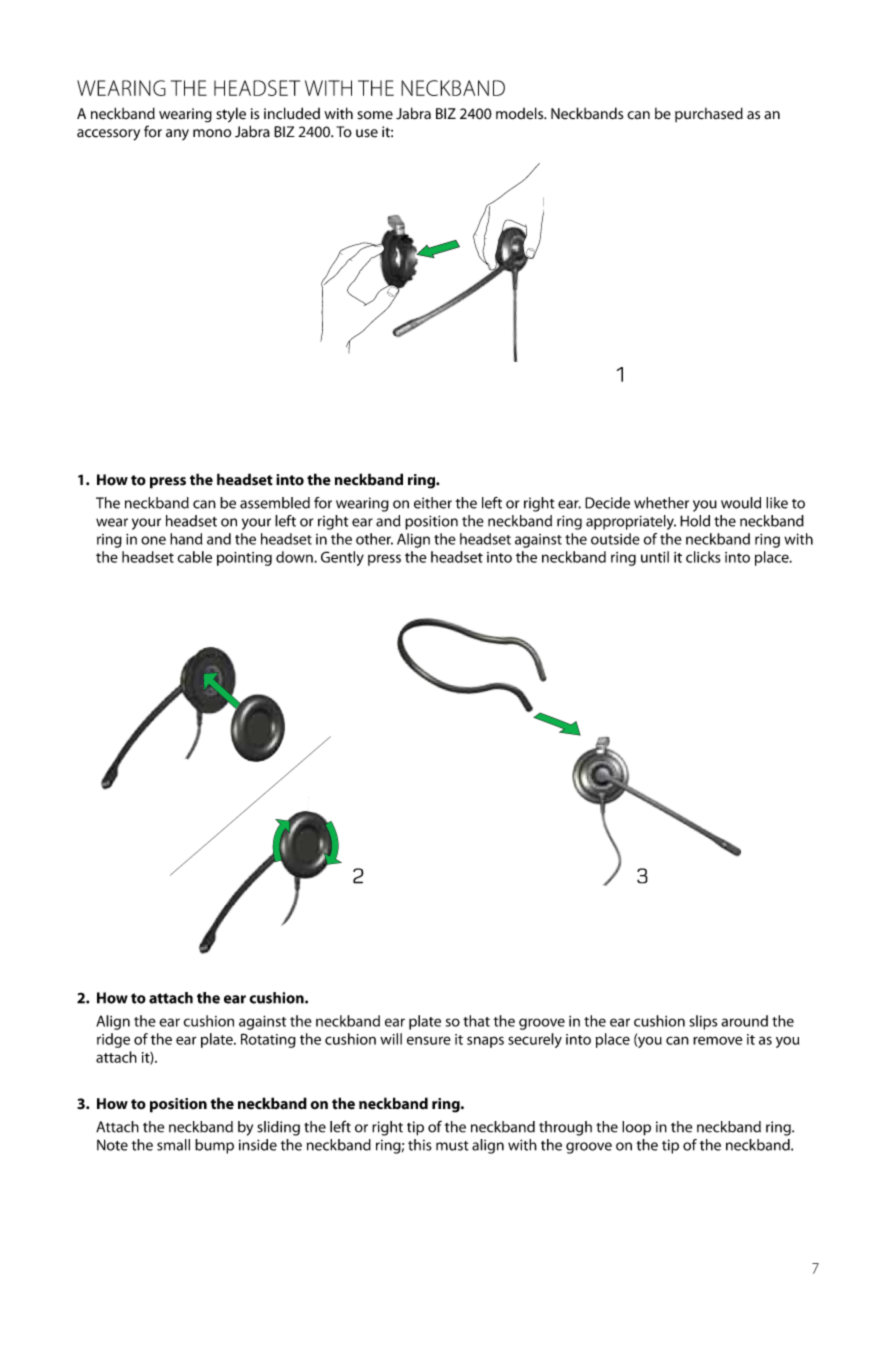 The width and height of the screenshot is (896, 1345). What do you see at coordinates (709, 114) in the screenshot?
I see `purchased` at bounding box center [709, 114].
